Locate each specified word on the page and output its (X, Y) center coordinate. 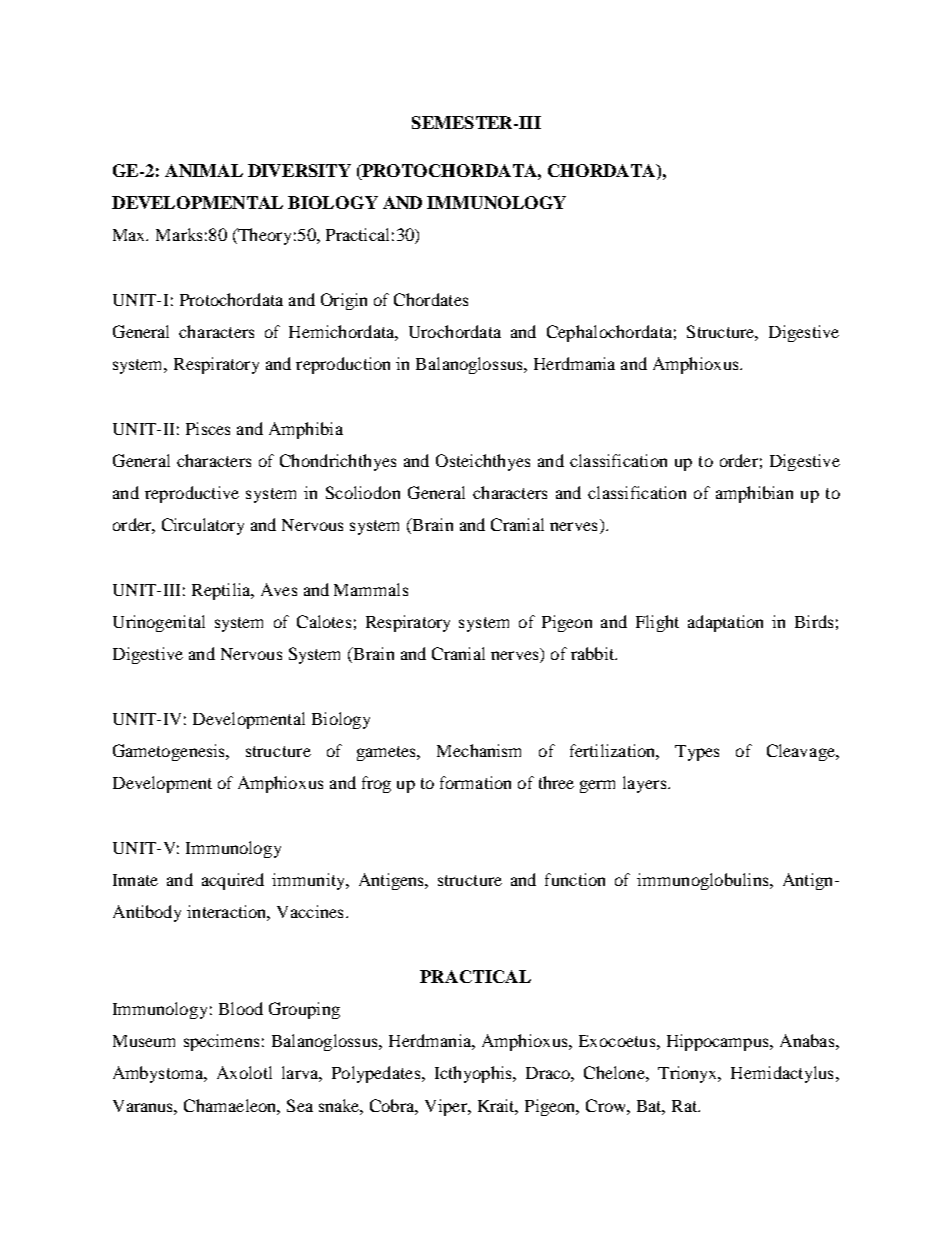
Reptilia (222, 591)
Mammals (371, 589)
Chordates (431, 299)
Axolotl (244, 1072)
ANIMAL (204, 170)
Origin (344, 301)
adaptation (725, 623)
